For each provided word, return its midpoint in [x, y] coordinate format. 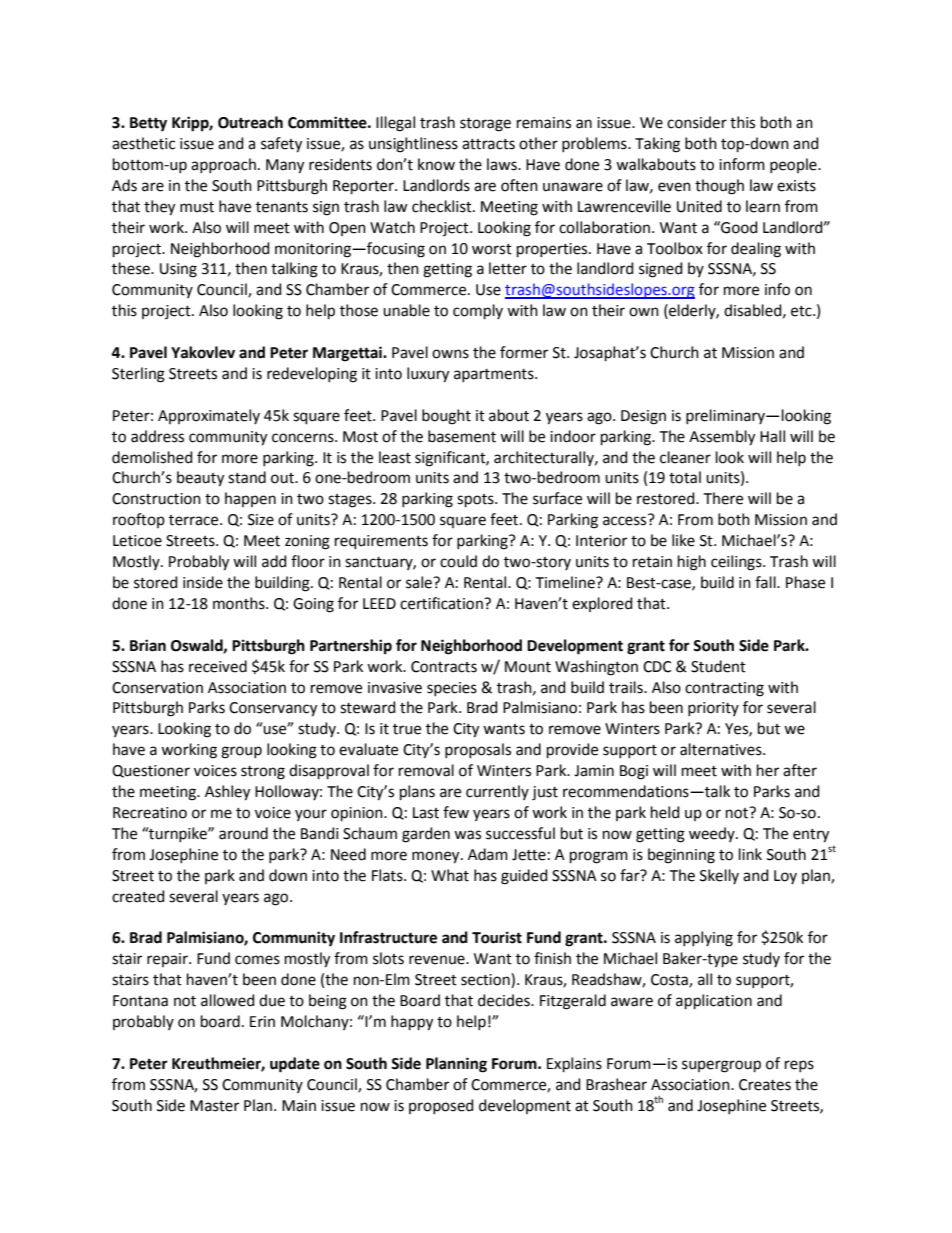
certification [442, 603]
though [719, 187]
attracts [488, 144]
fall [766, 582]
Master [214, 1106]
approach [223, 165]
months [240, 603]
